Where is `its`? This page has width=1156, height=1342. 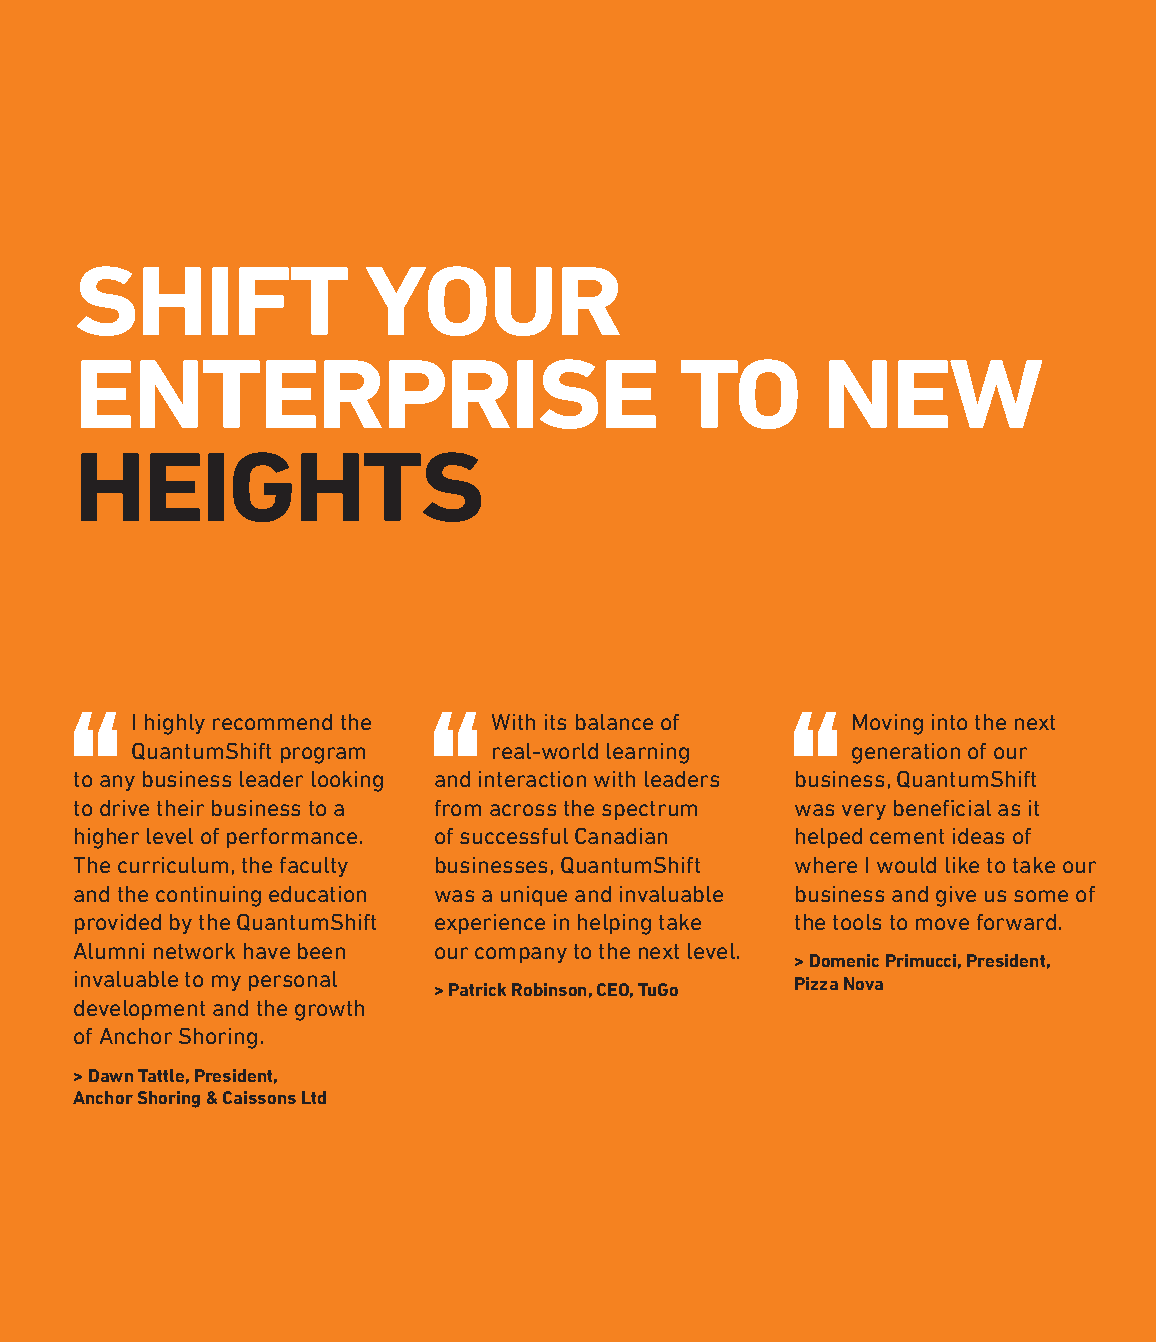
its is located at coordinates (555, 722).
